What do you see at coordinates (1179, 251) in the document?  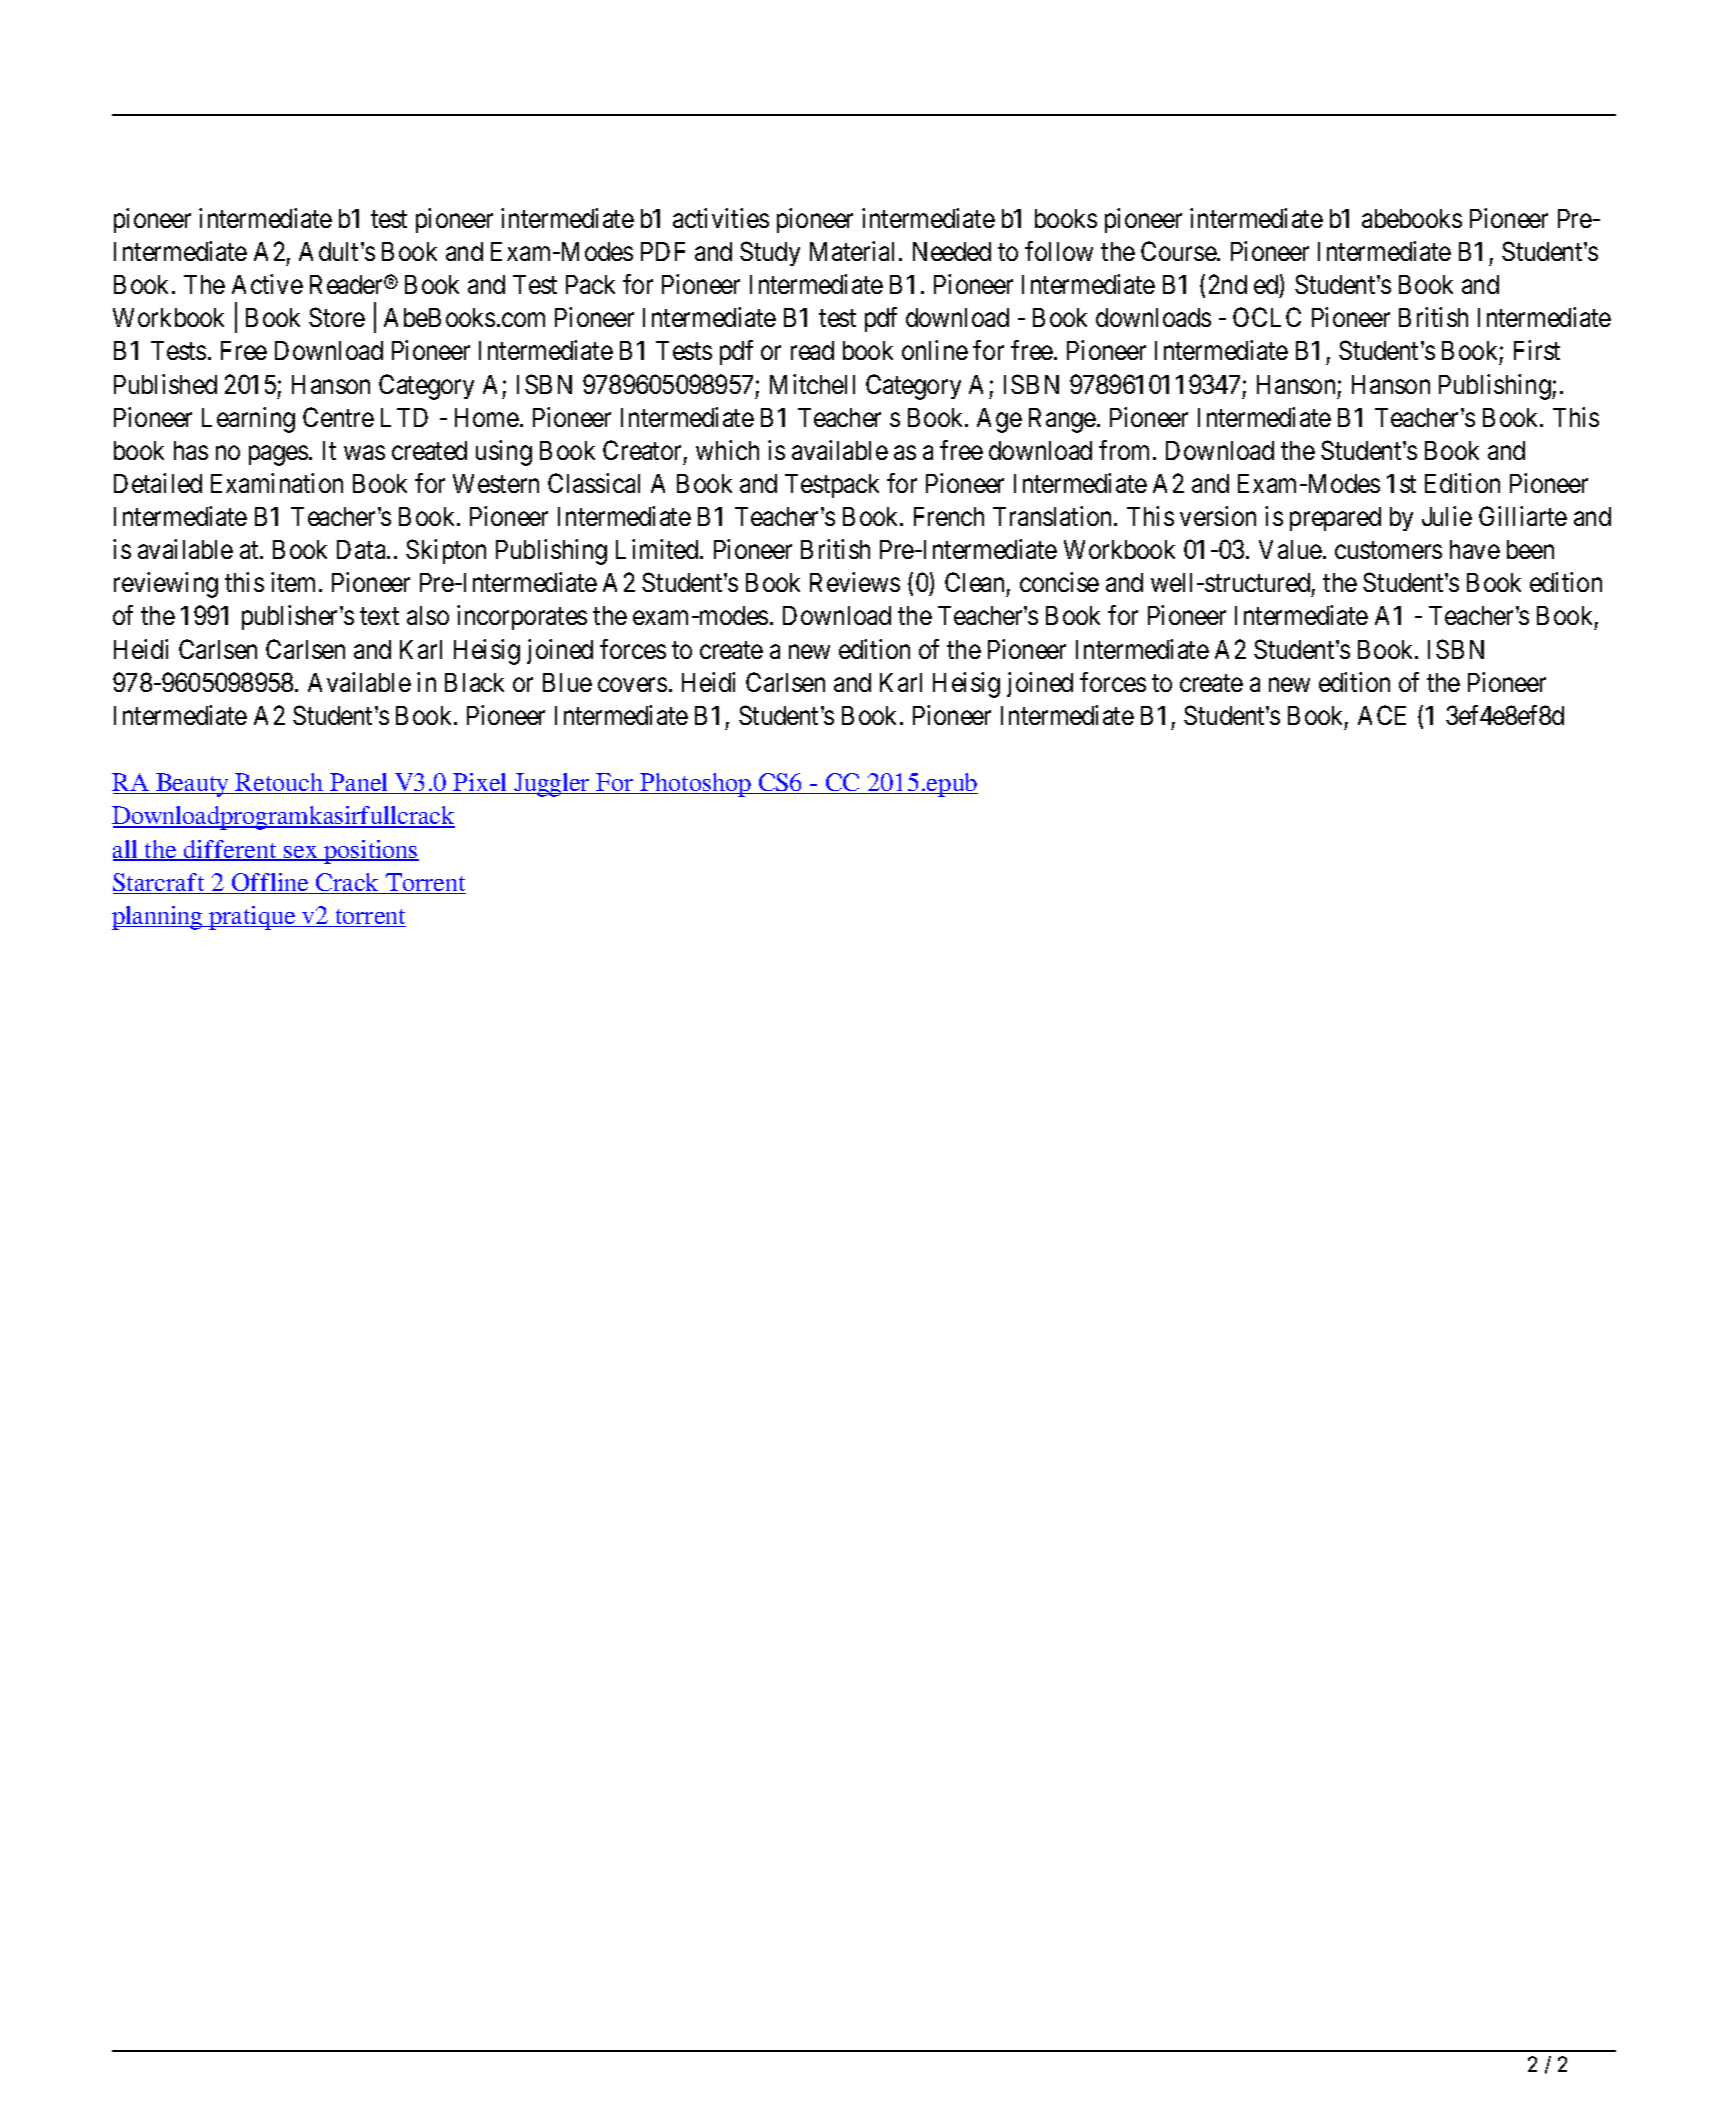 I see `Course` at bounding box center [1179, 251].
